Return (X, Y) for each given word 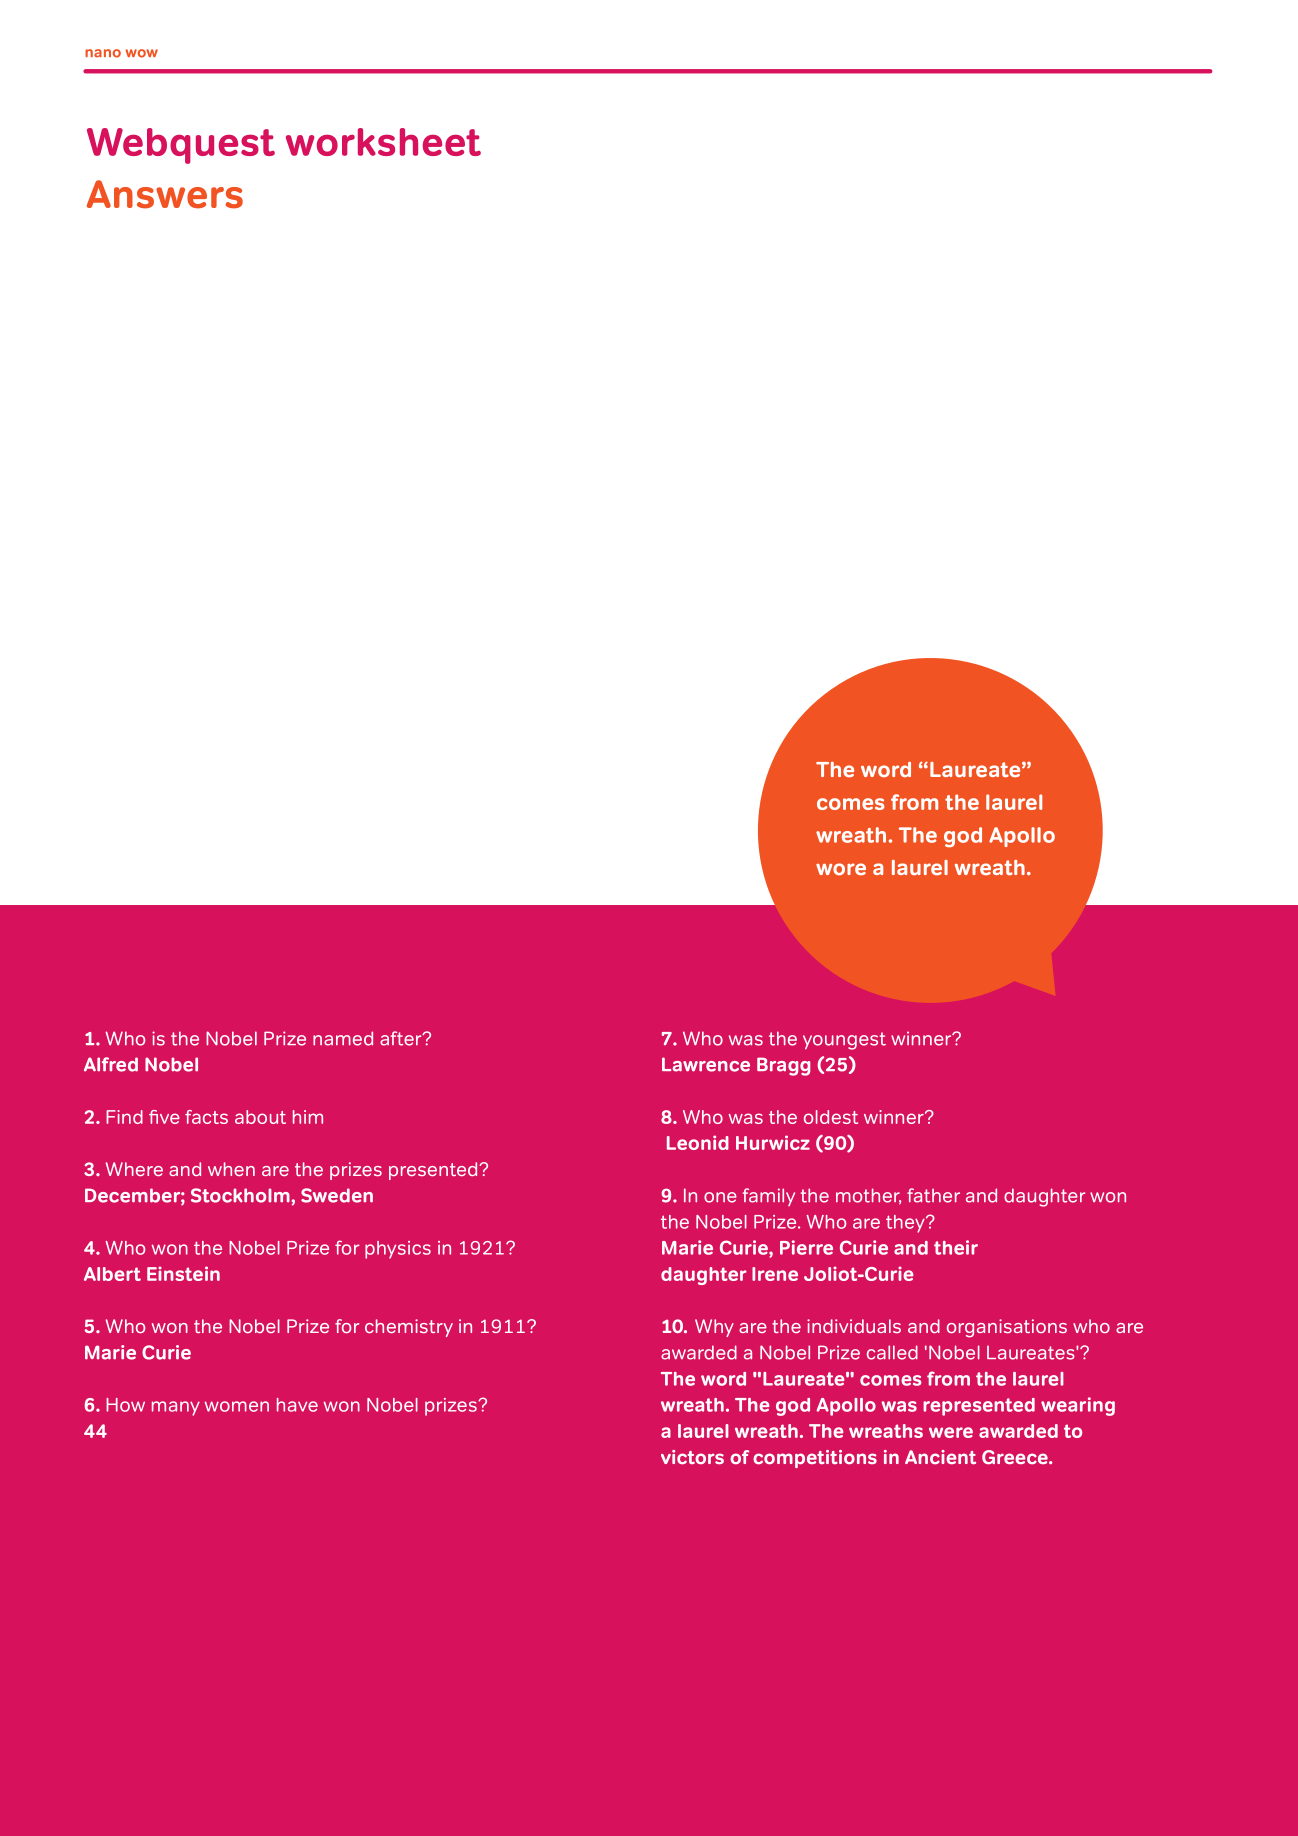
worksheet (383, 142)
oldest (831, 1117)
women (237, 1406)
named (343, 1038)
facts (206, 1117)
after (402, 1038)
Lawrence (706, 1064)
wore (841, 869)
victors (692, 1457)
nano (103, 53)
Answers (165, 194)
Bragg (783, 1066)
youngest (844, 1041)
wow (141, 53)
